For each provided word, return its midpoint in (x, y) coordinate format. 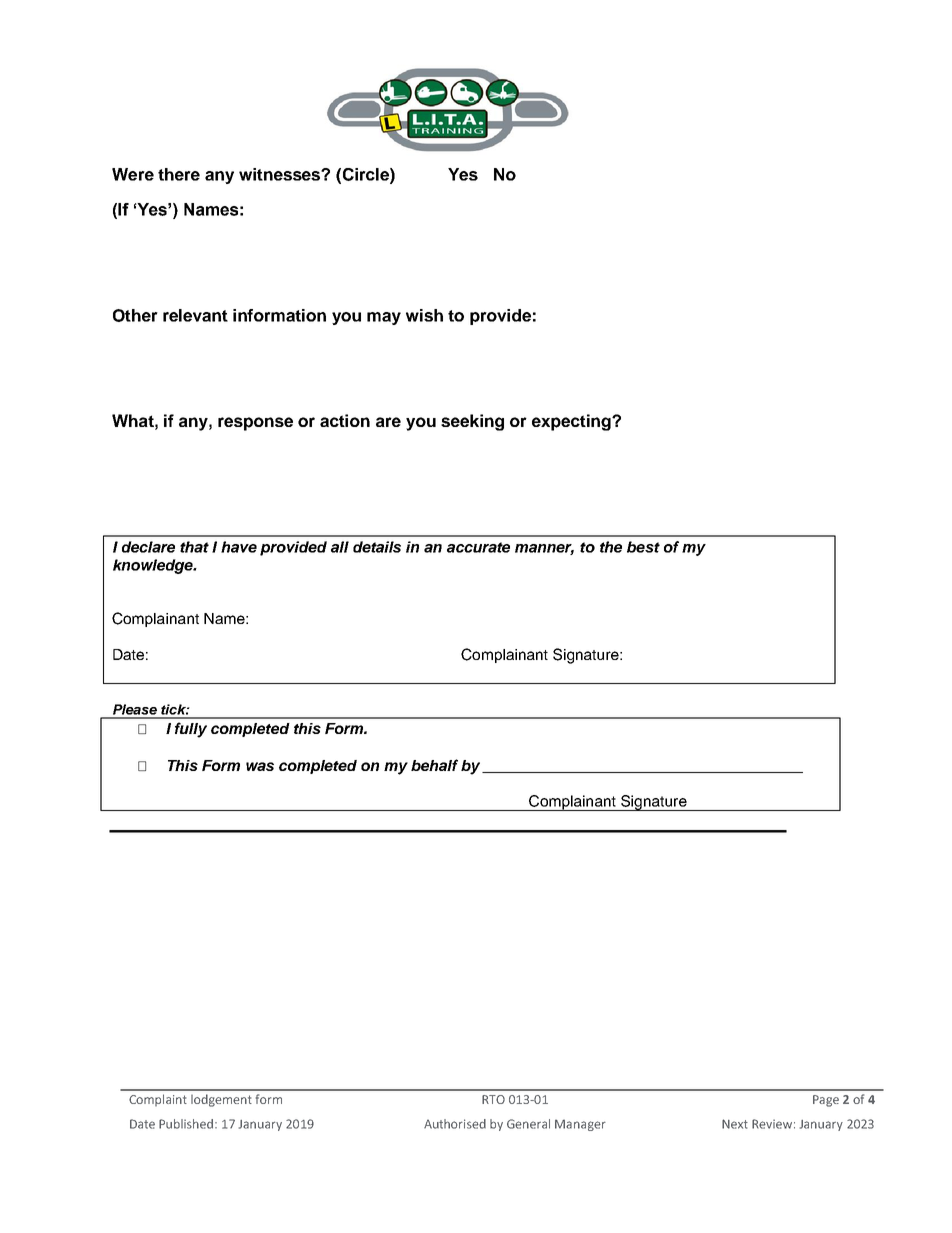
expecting (572, 422)
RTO (493, 1099)
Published (187, 1124)
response (255, 424)
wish (424, 315)
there (179, 174)
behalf (434, 765)
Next (735, 1124)
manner (544, 549)
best (643, 547)
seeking (472, 422)
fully (191, 730)
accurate (478, 547)
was (260, 766)
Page (826, 1101)
